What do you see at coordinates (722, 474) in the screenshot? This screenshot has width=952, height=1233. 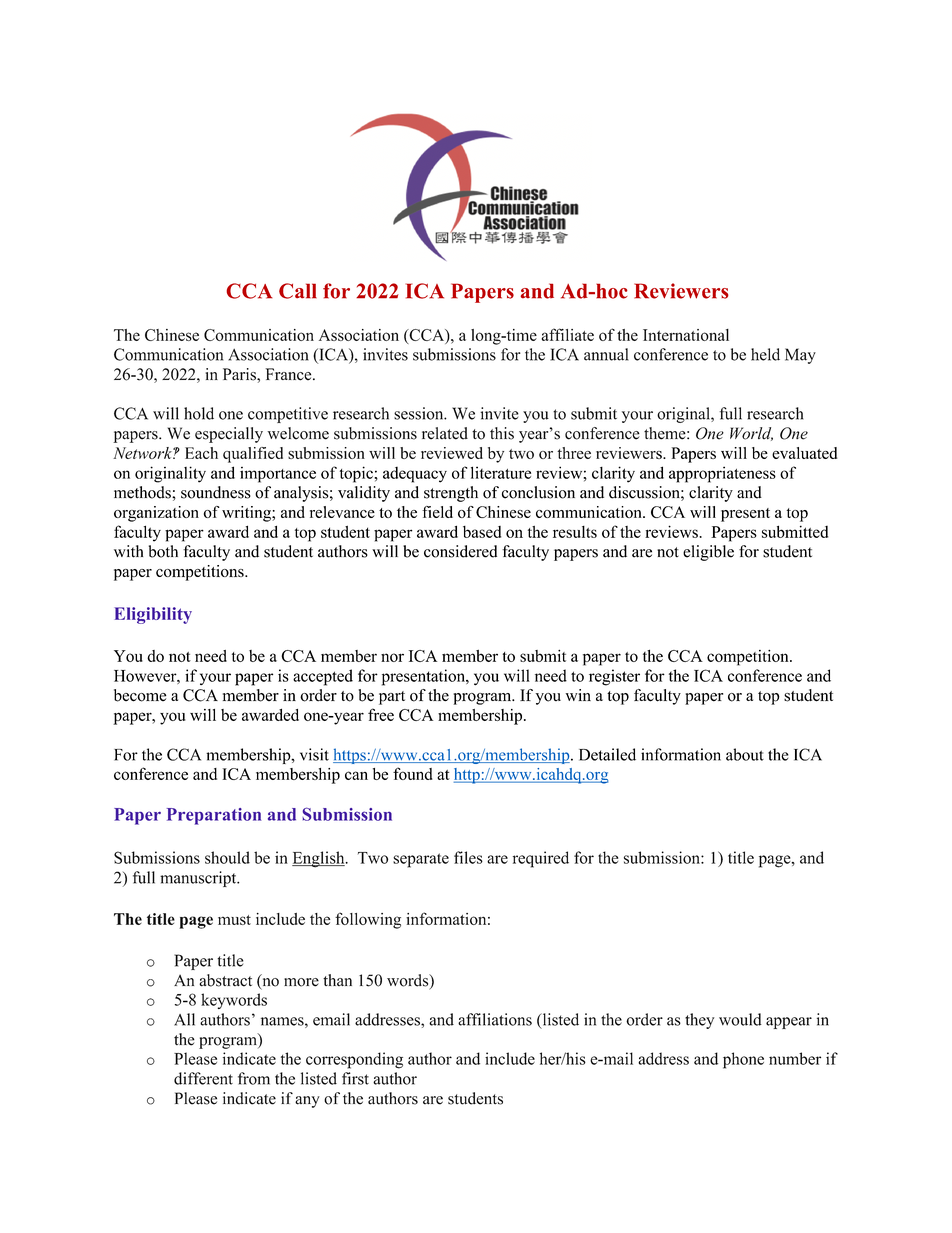 I see `appropriateness` at bounding box center [722, 474].
